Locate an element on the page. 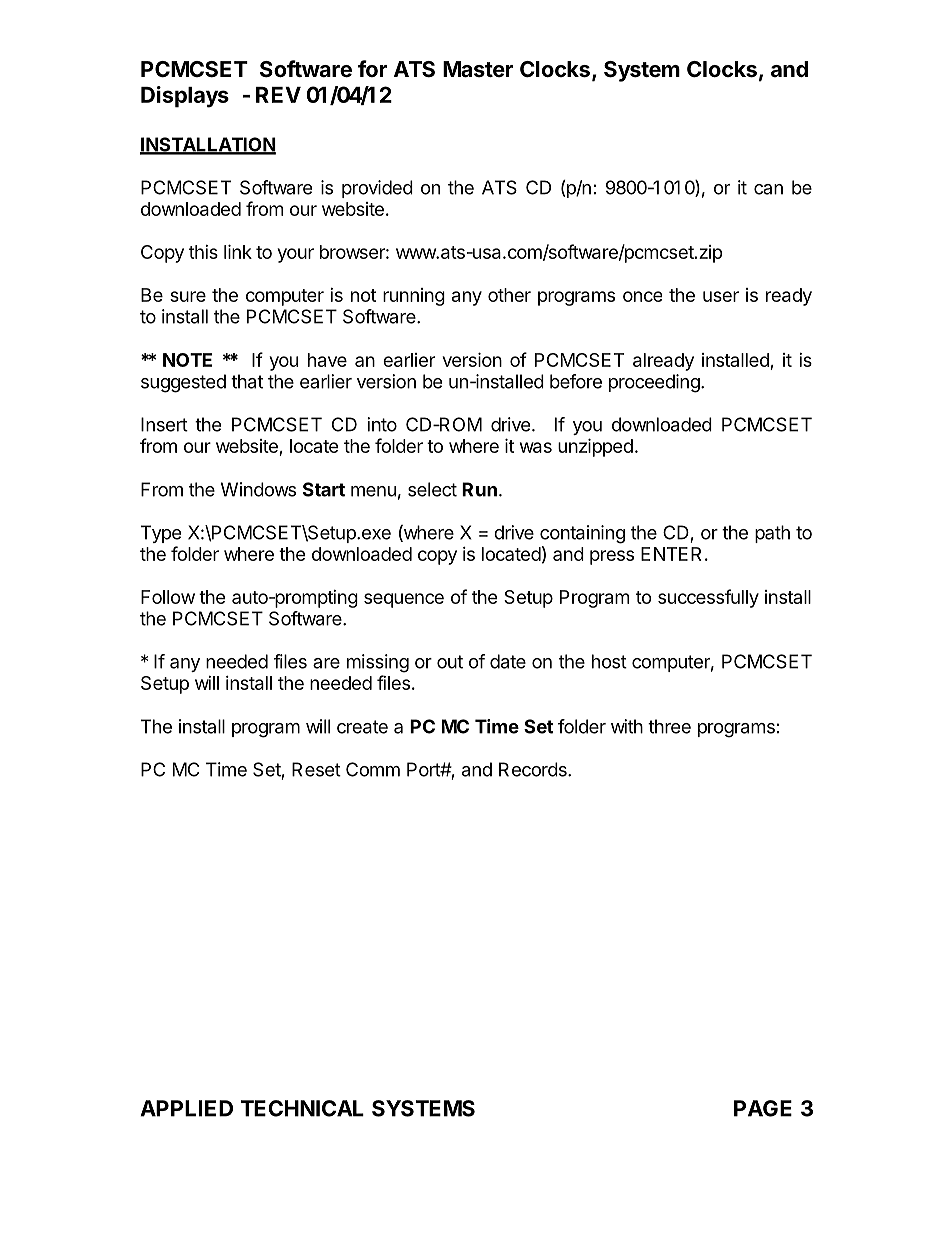  TECHNICAL is located at coordinates (302, 1108).
